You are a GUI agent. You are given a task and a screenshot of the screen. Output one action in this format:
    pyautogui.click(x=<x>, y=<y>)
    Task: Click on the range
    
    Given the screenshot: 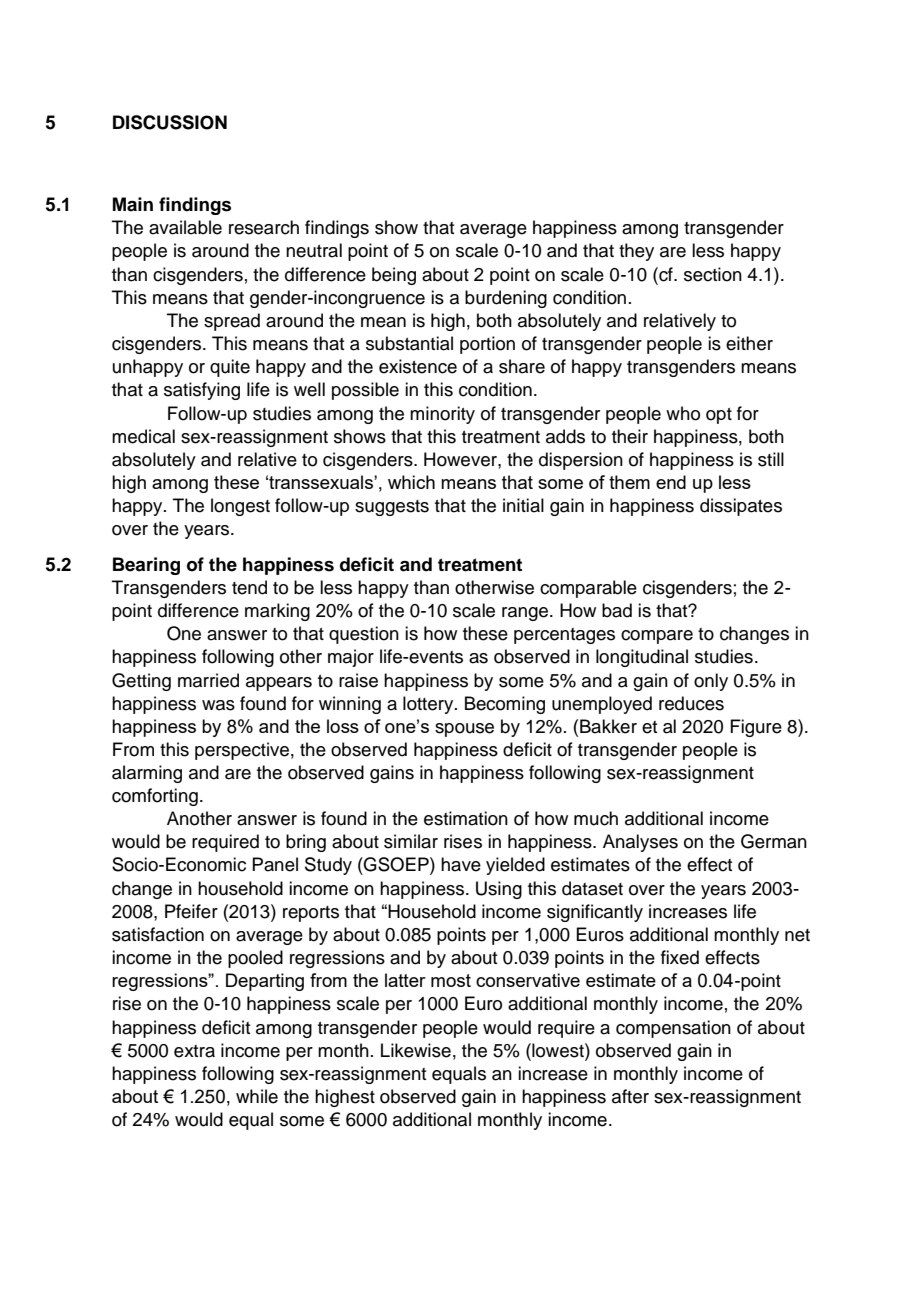 What is the action you would take?
    pyautogui.click(x=526, y=614)
